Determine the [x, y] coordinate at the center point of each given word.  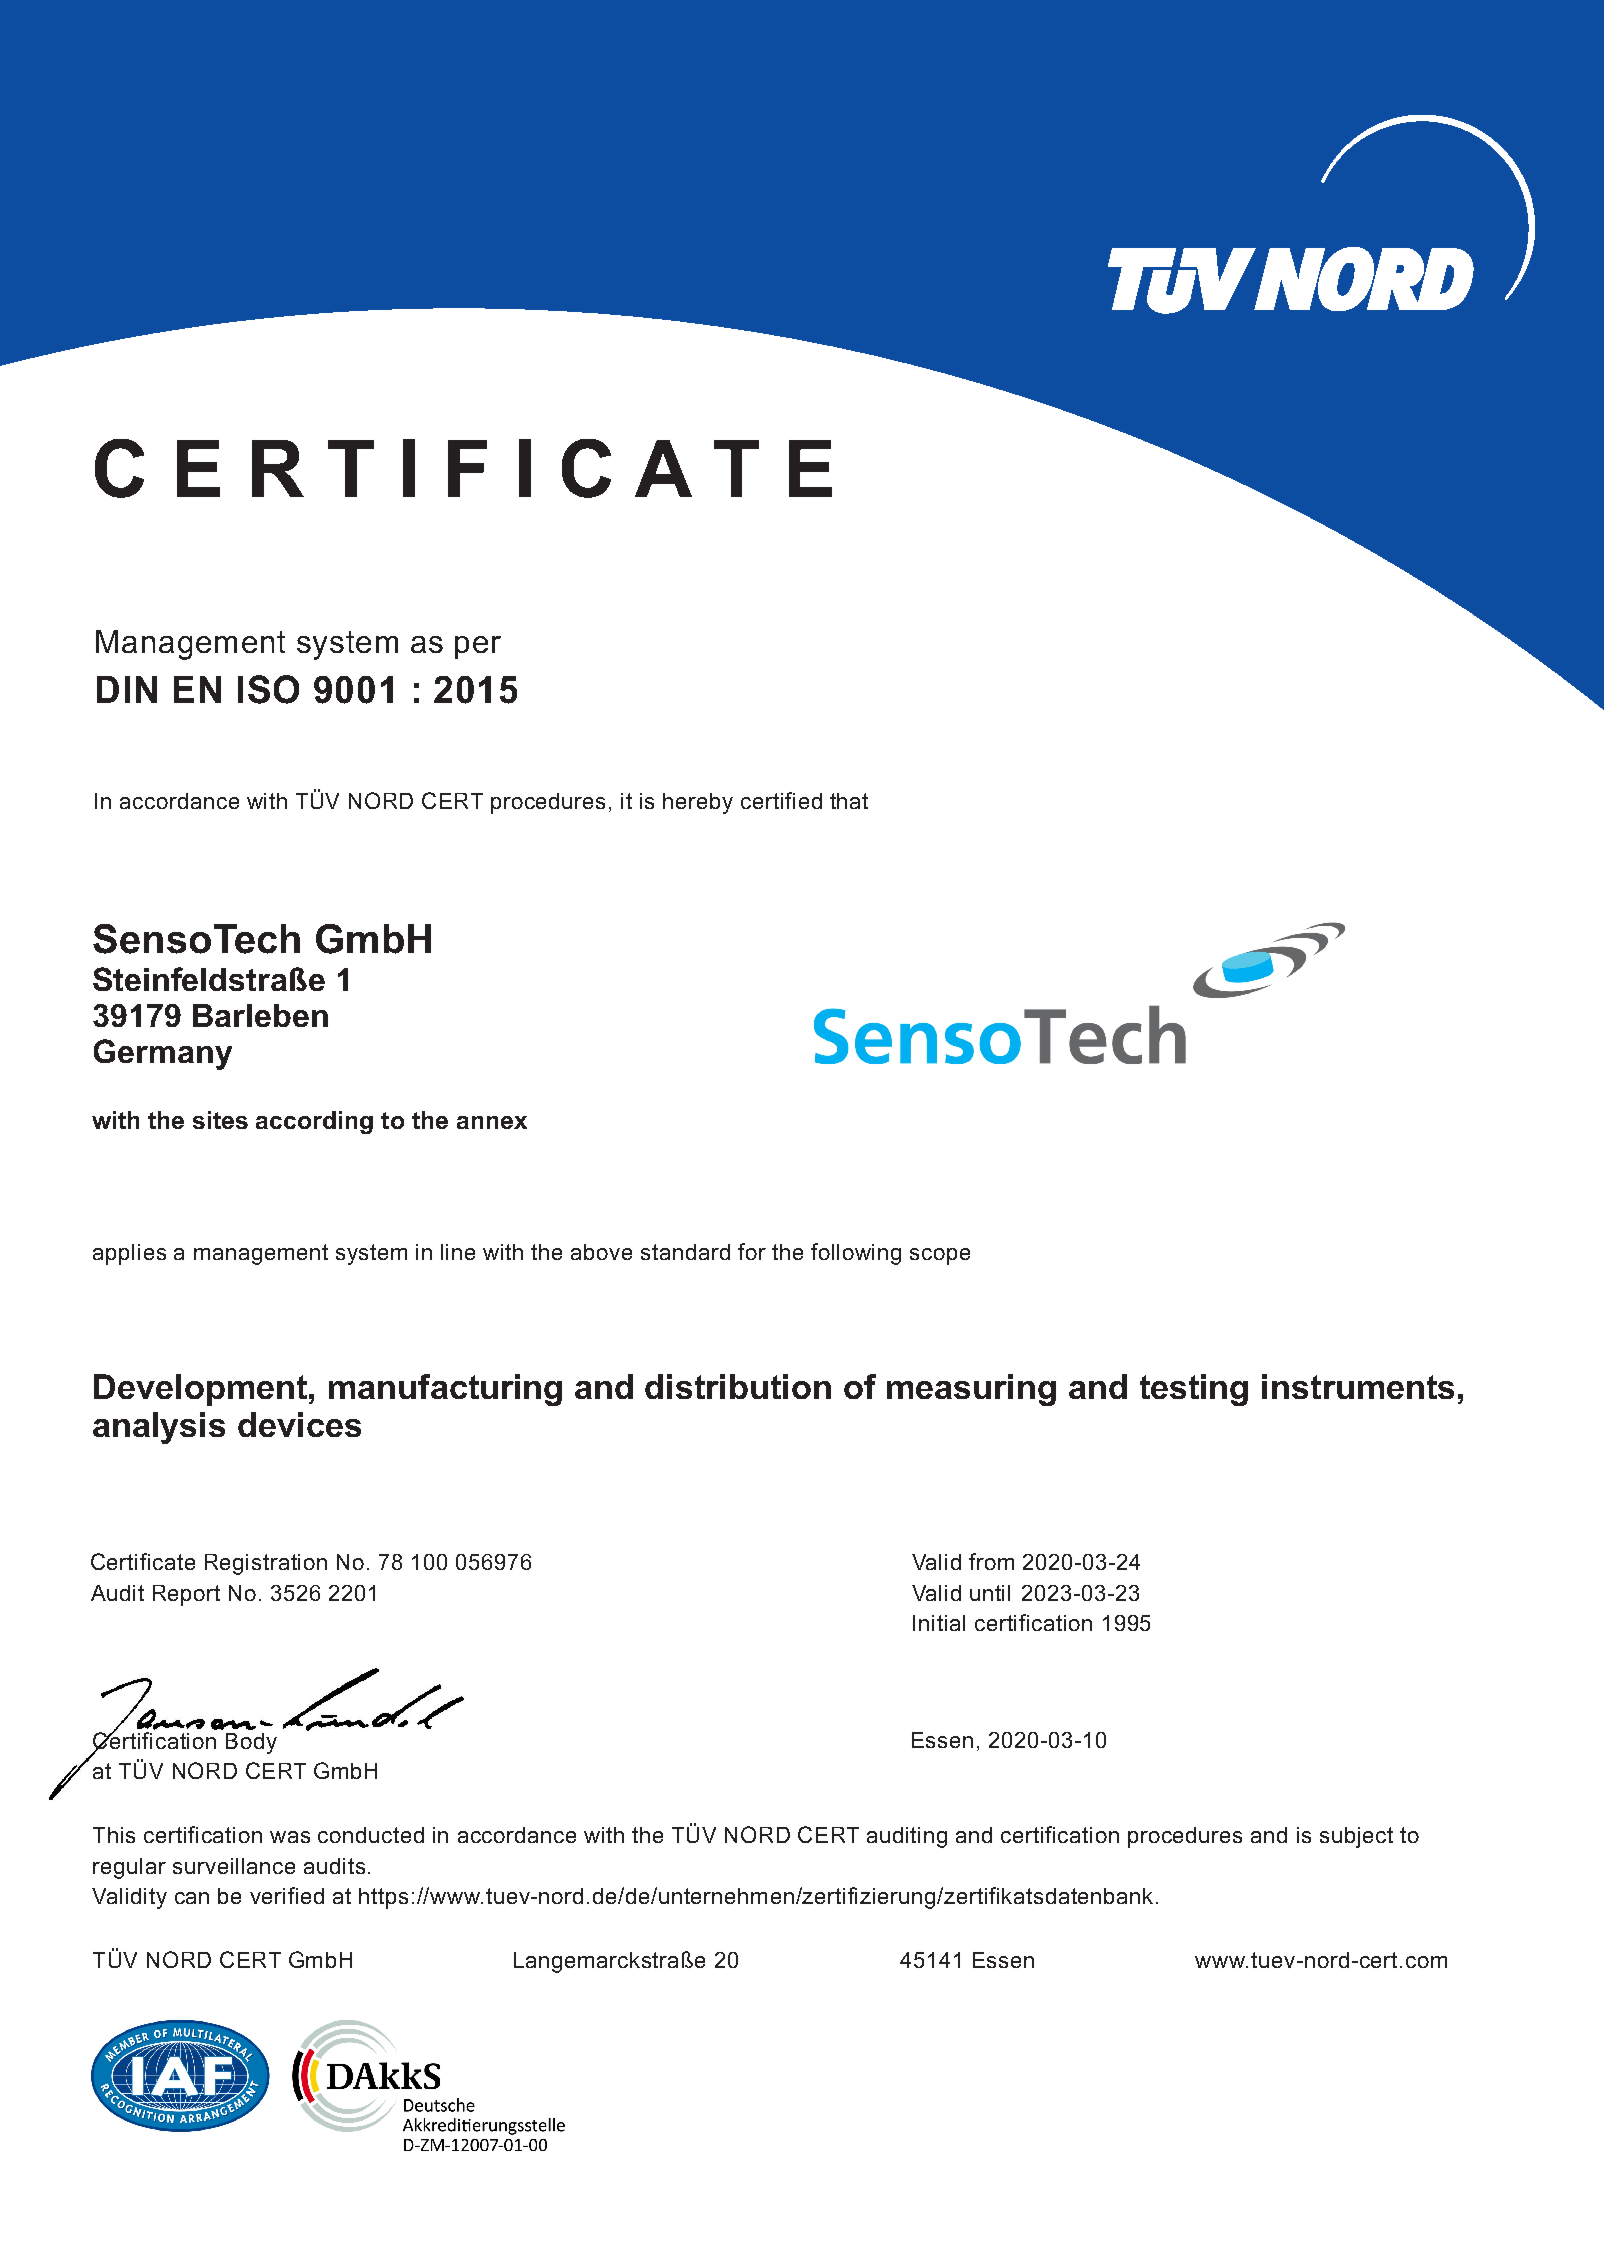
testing [1194, 1390]
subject [1356, 1837]
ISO [268, 689]
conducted [371, 1835]
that [849, 801]
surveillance [234, 1866]
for [752, 1251]
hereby [698, 803]
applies [129, 1254]
